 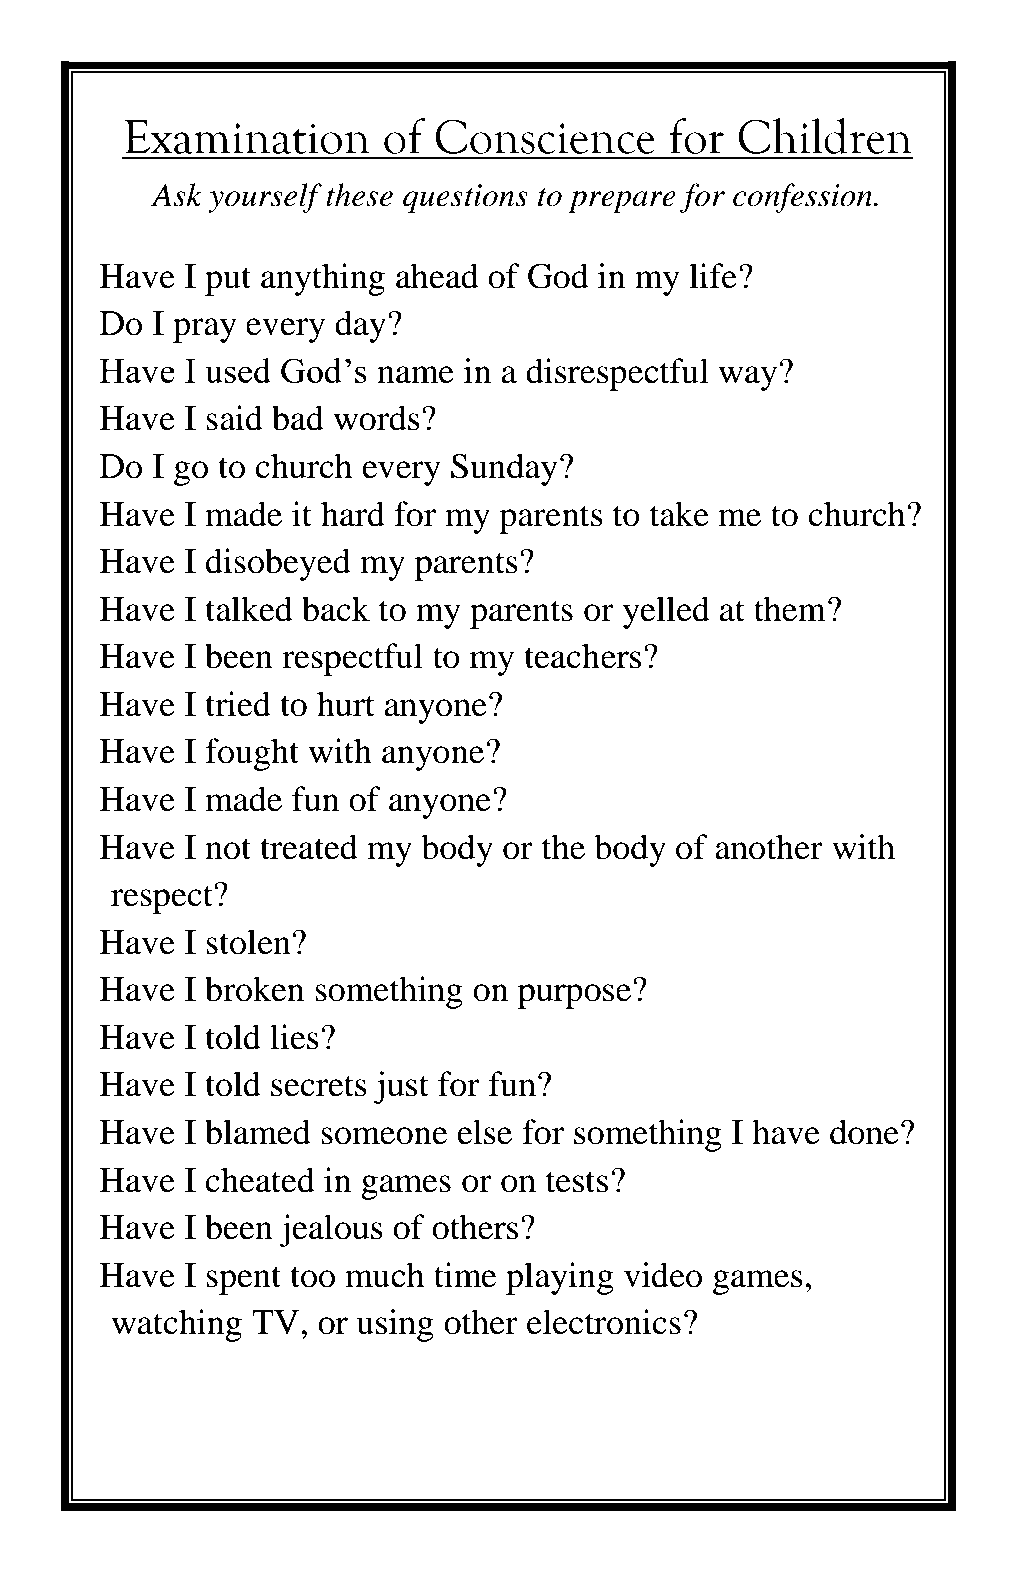 What do you see at coordinates (748, 378) in the document?
I see `way` at bounding box center [748, 378].
